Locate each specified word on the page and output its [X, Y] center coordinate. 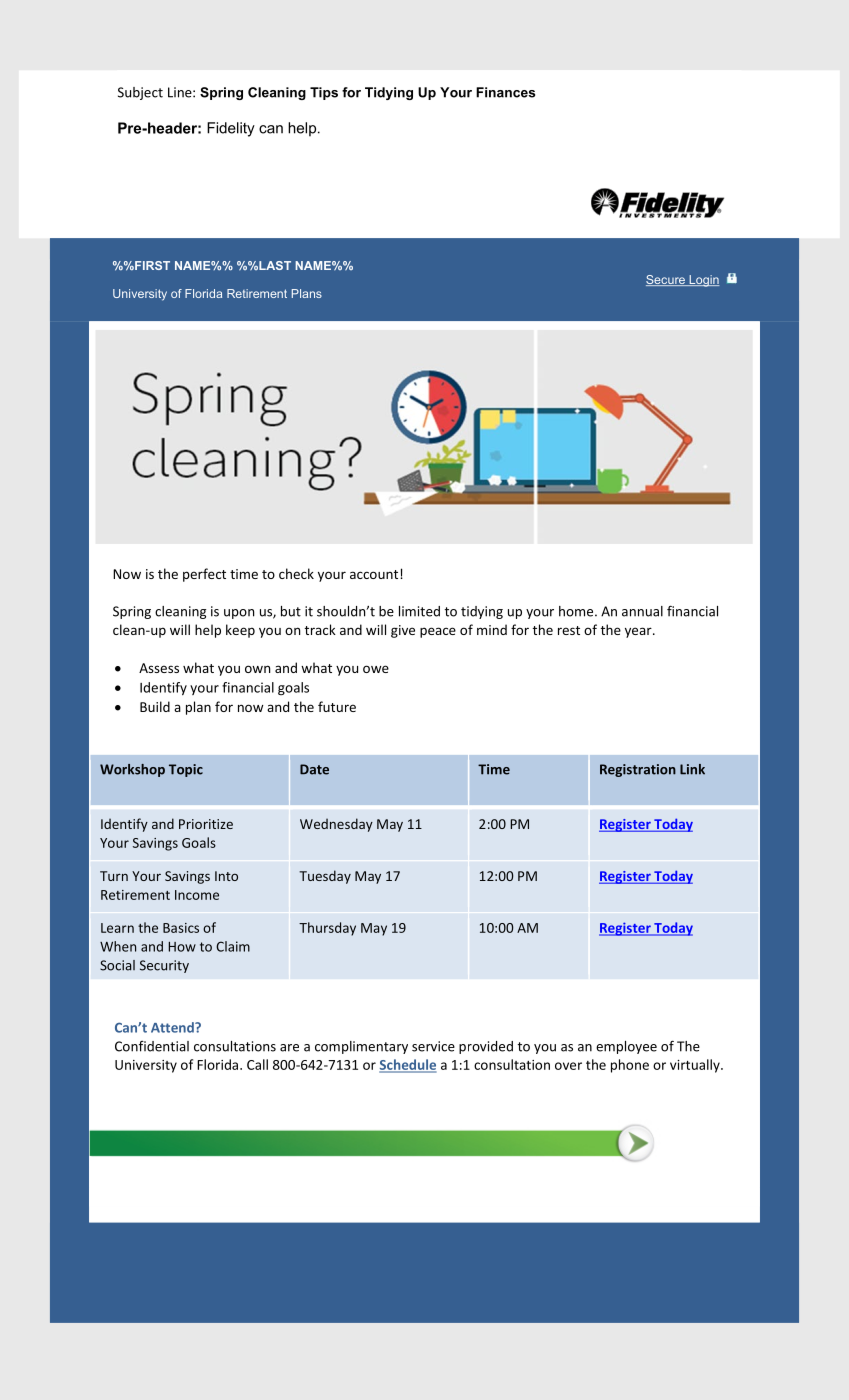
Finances [505, 92]
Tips [324, 93]
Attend [173, 1027]
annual [642, 611]
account [375, 574]
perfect [204, 575]
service [433, 1046]
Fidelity [231, 129]
